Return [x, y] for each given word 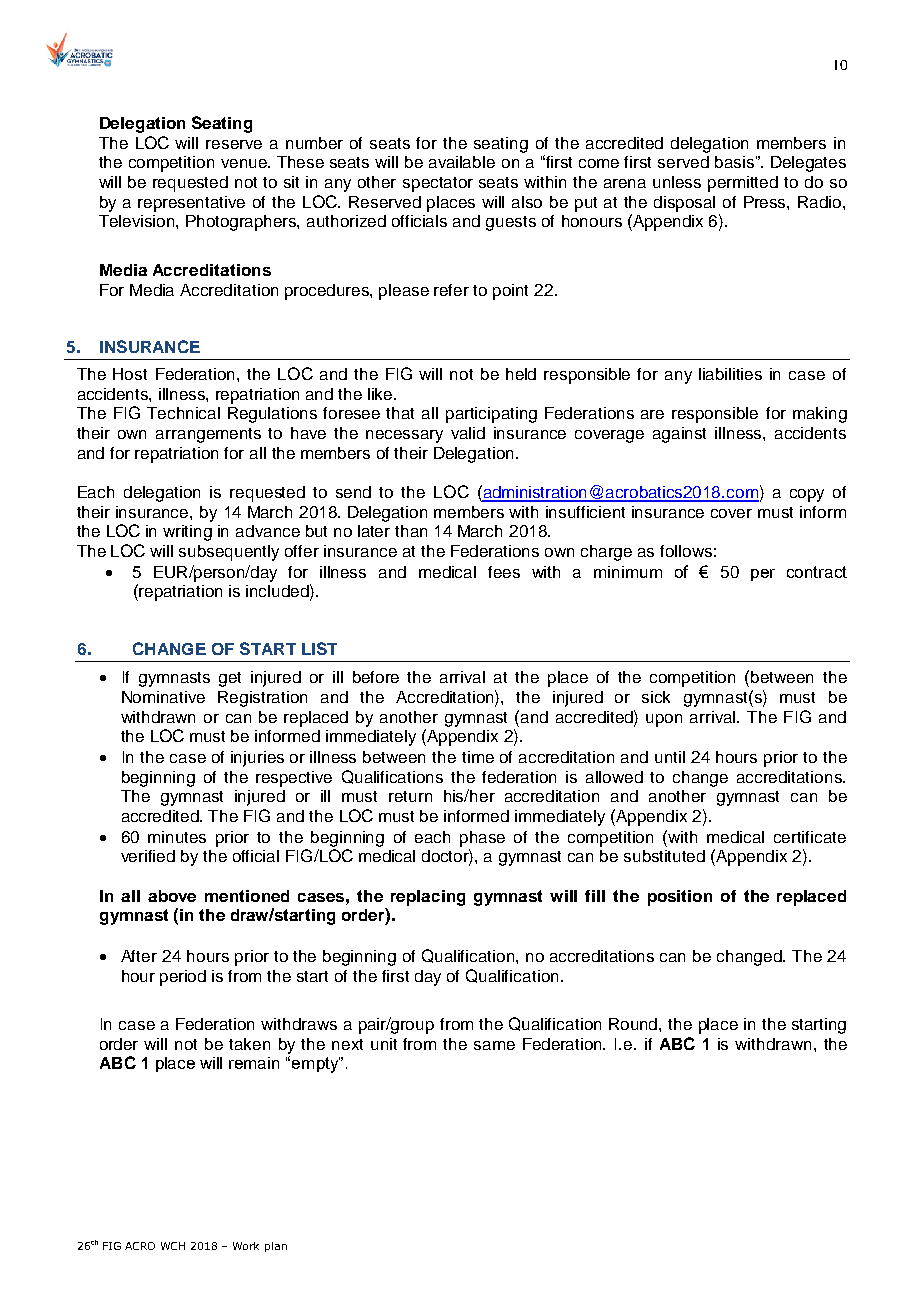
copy [807, 495]
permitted [743, 184]
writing [187, 533]
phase [482, 839]
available [462, 162]
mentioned [247, 896]
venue [245, 163]
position [680, 898]
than [411, 531]
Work [246, 1246]
